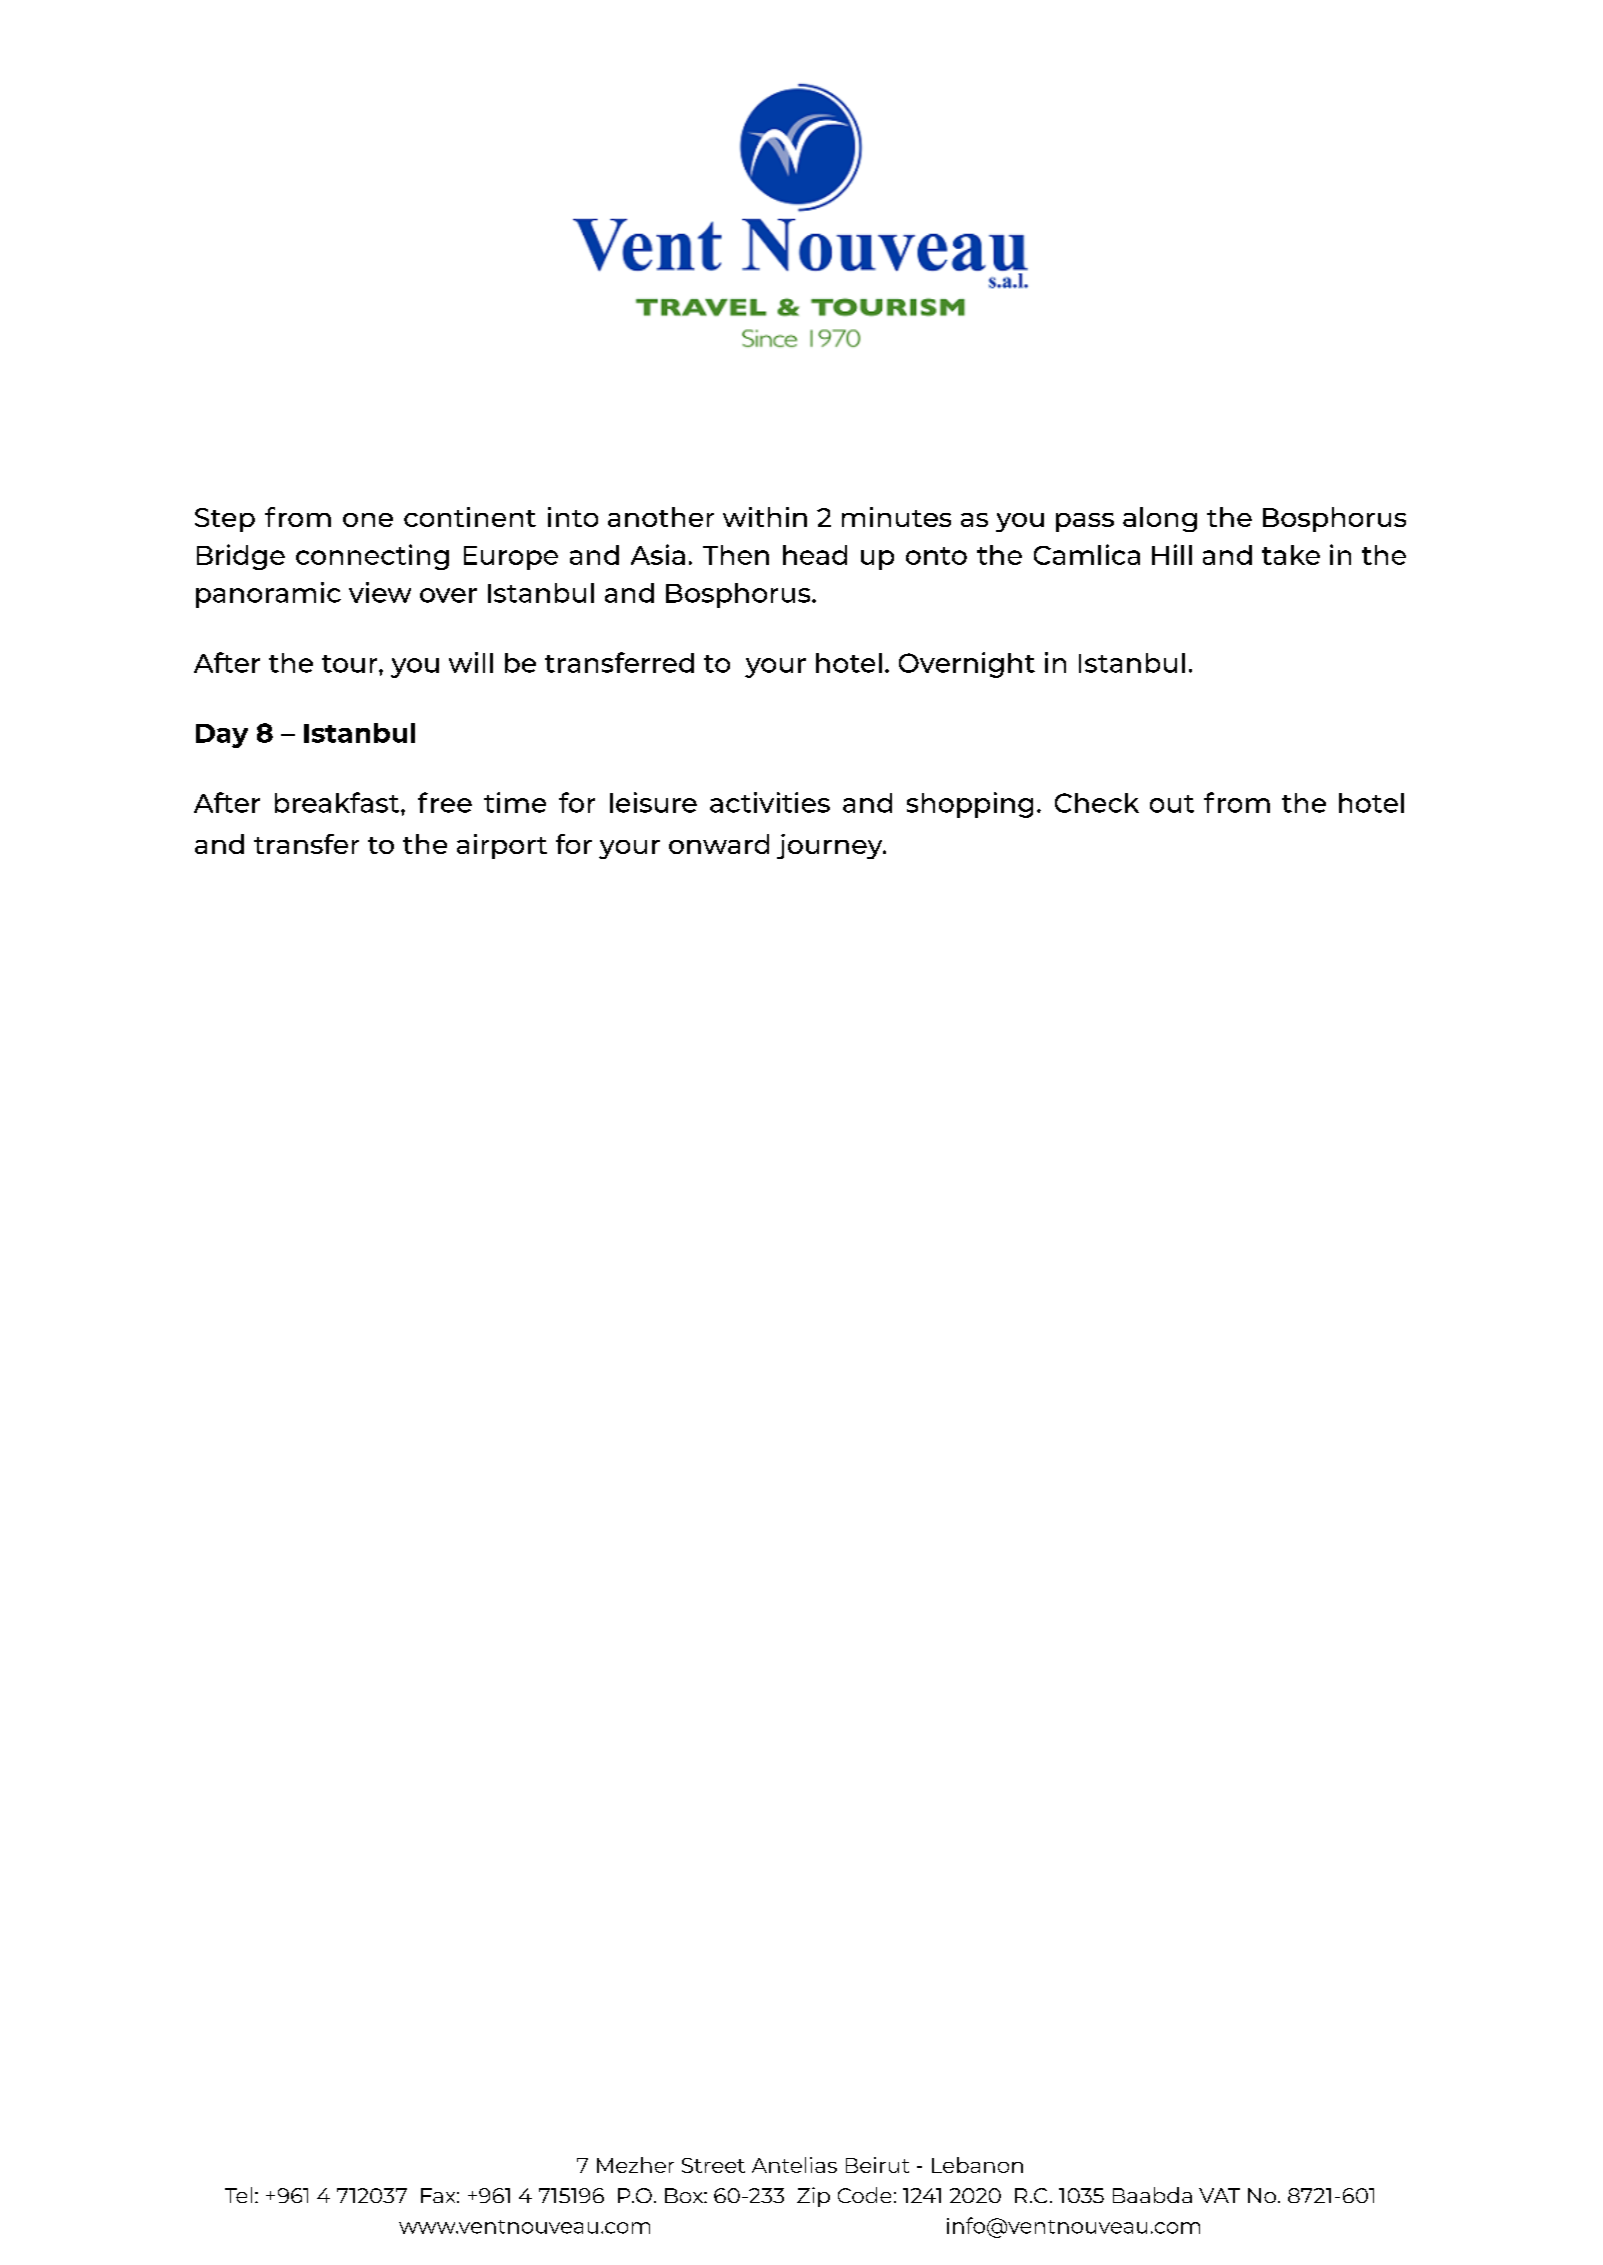 The image size is (1603, 2265). What do you see at coordinates (1172, 554) in the screenshot?
I see `Hill` at bounding box center [1172, 554].
